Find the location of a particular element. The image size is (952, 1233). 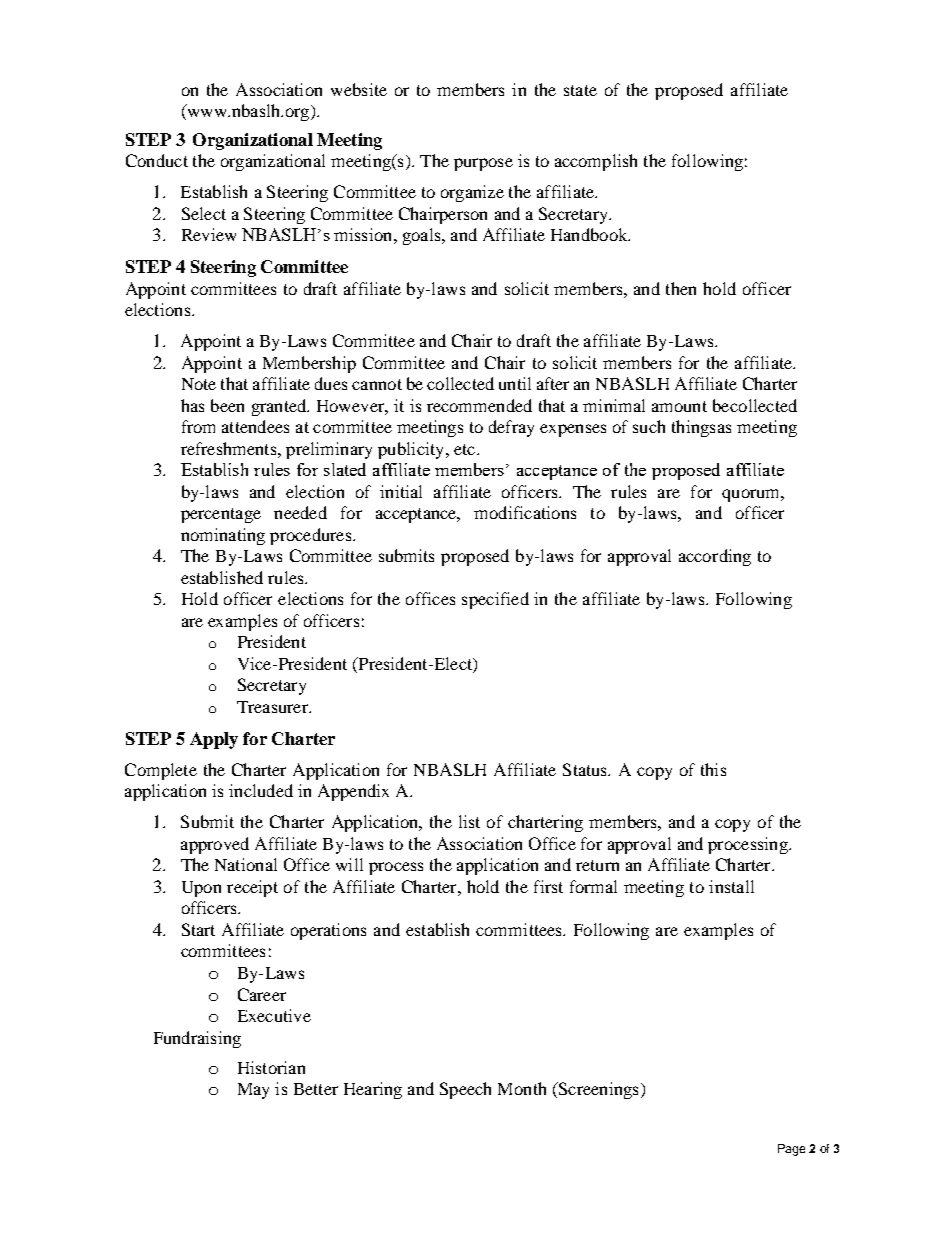

included is located at coordinates (261, 790).
